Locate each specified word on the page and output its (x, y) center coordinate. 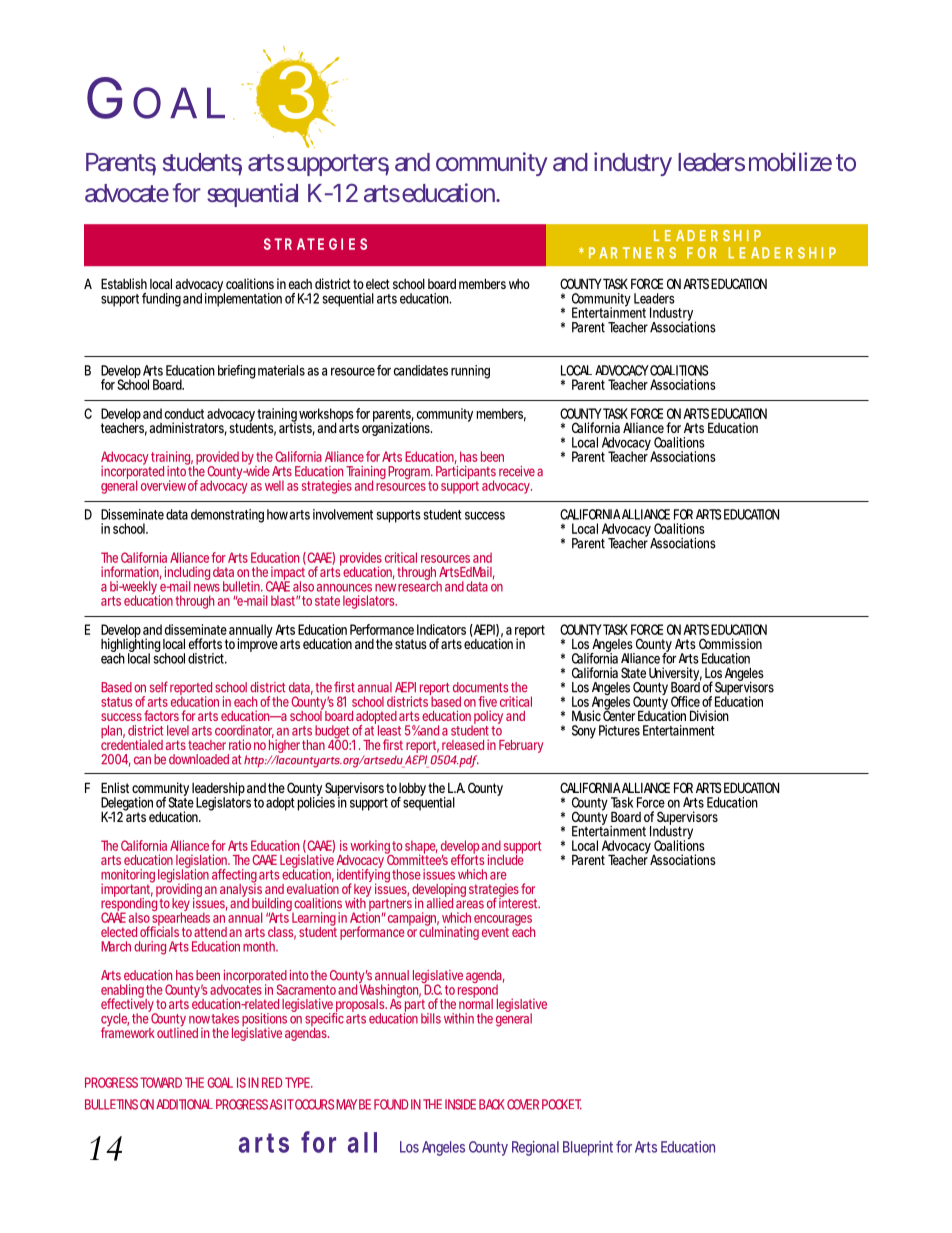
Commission (730, 643)
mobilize (790, 161)
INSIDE (460, 1104)
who (519, 284)
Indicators (441, 629)
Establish (124, 283)
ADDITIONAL (184, 1104)
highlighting (131, 646)
